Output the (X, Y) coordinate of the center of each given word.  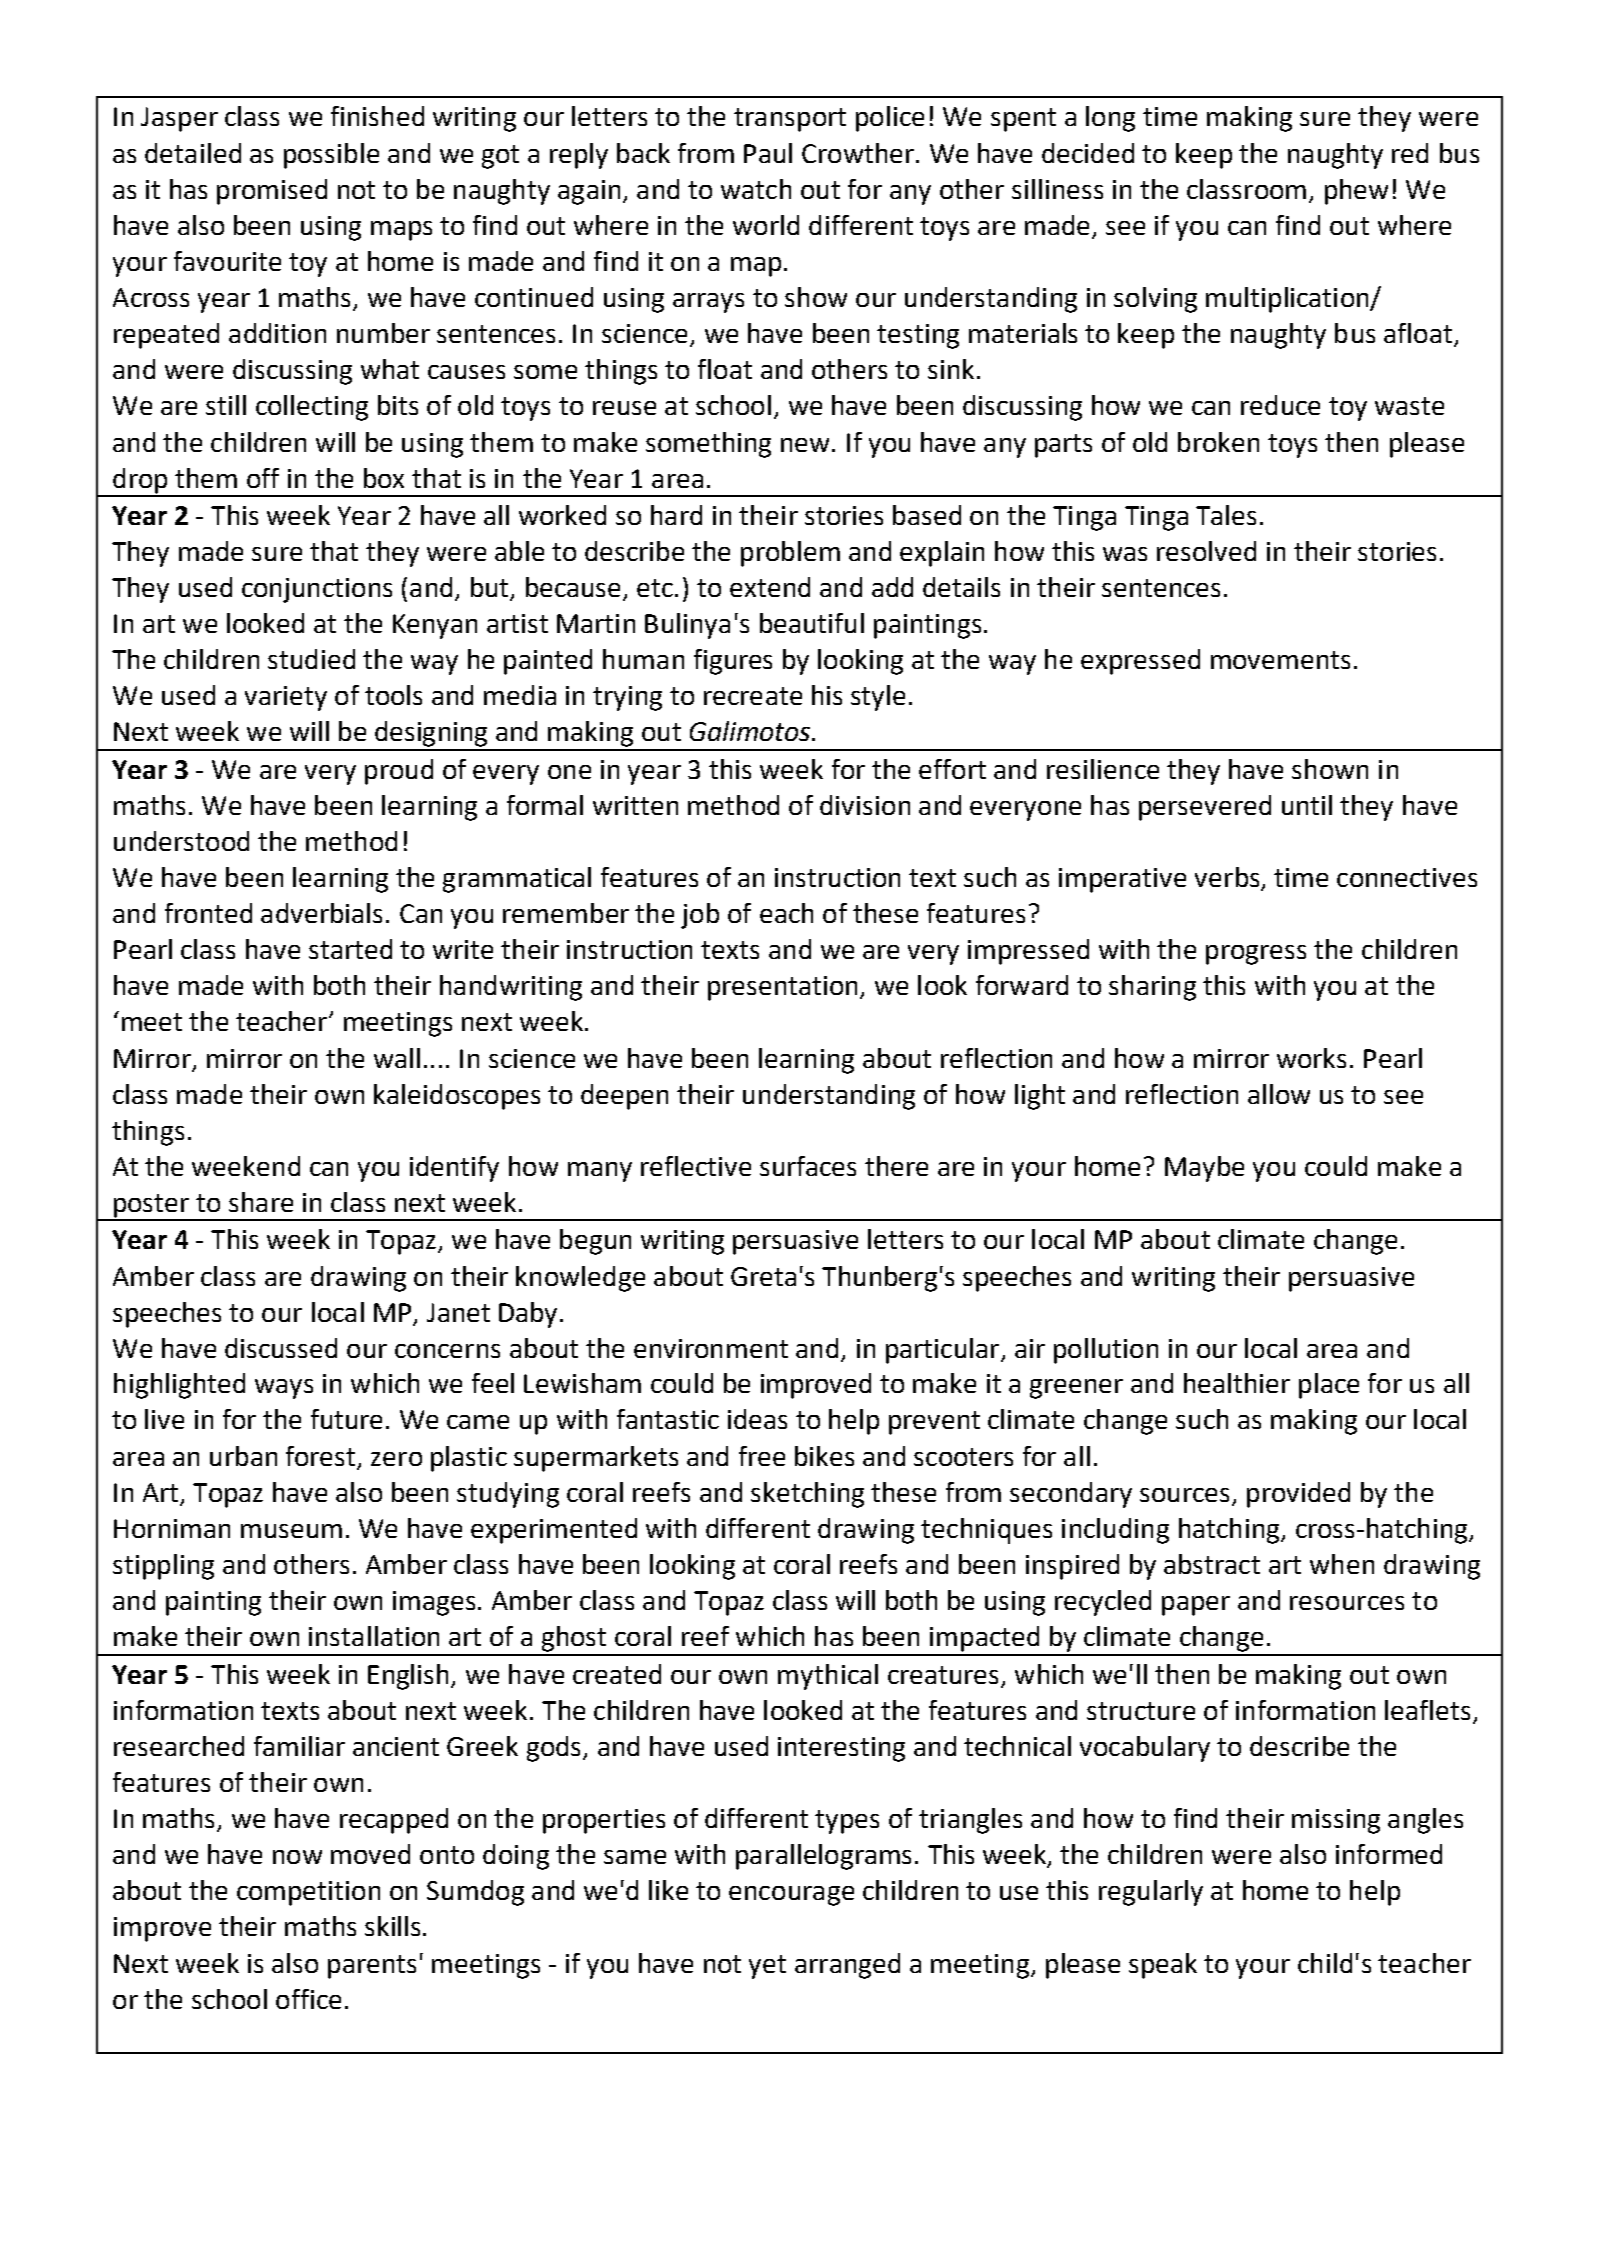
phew (1356, 192)
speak (1163, 1966)
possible (331, 156)
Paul (768, 153)
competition (308, 1893)
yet (767, 1967)
